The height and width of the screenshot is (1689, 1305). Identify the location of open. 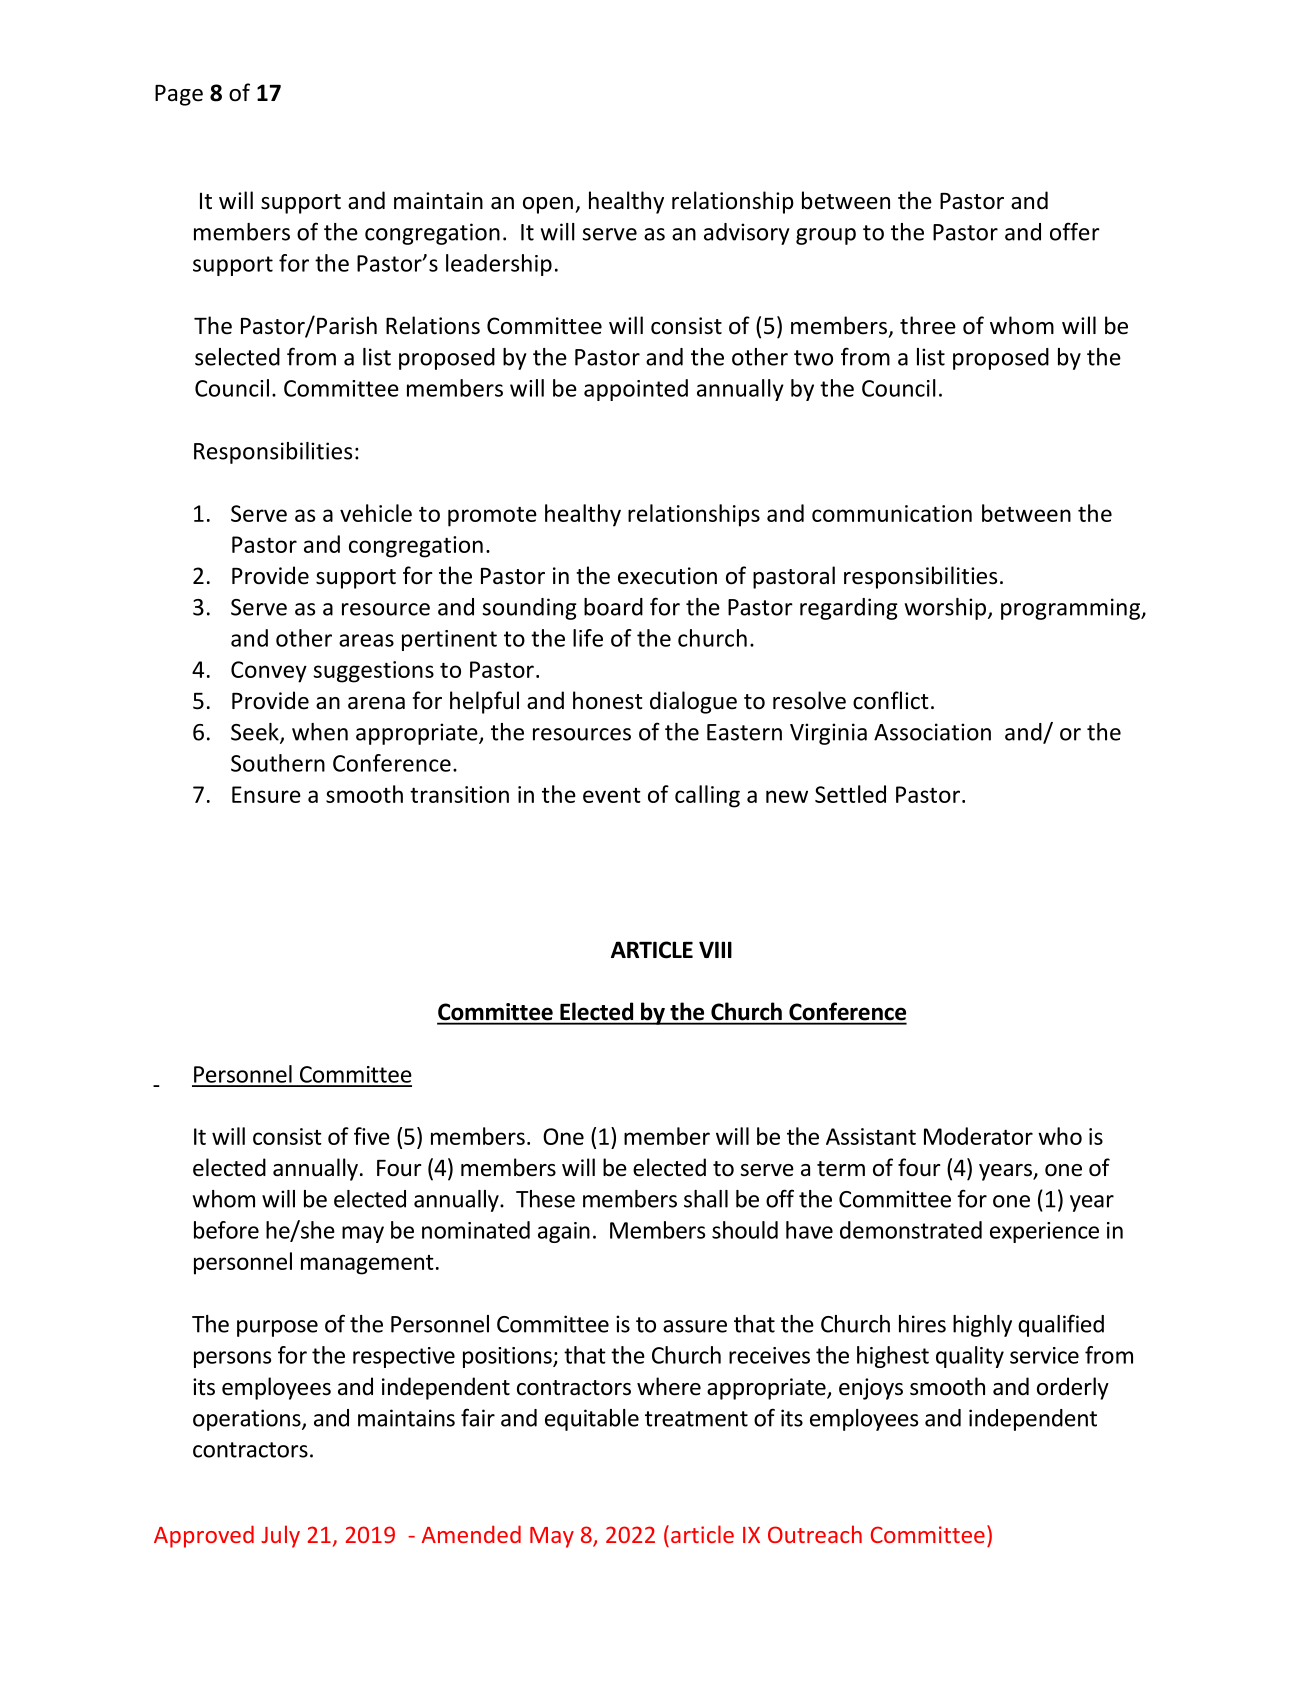
(548, 205).
